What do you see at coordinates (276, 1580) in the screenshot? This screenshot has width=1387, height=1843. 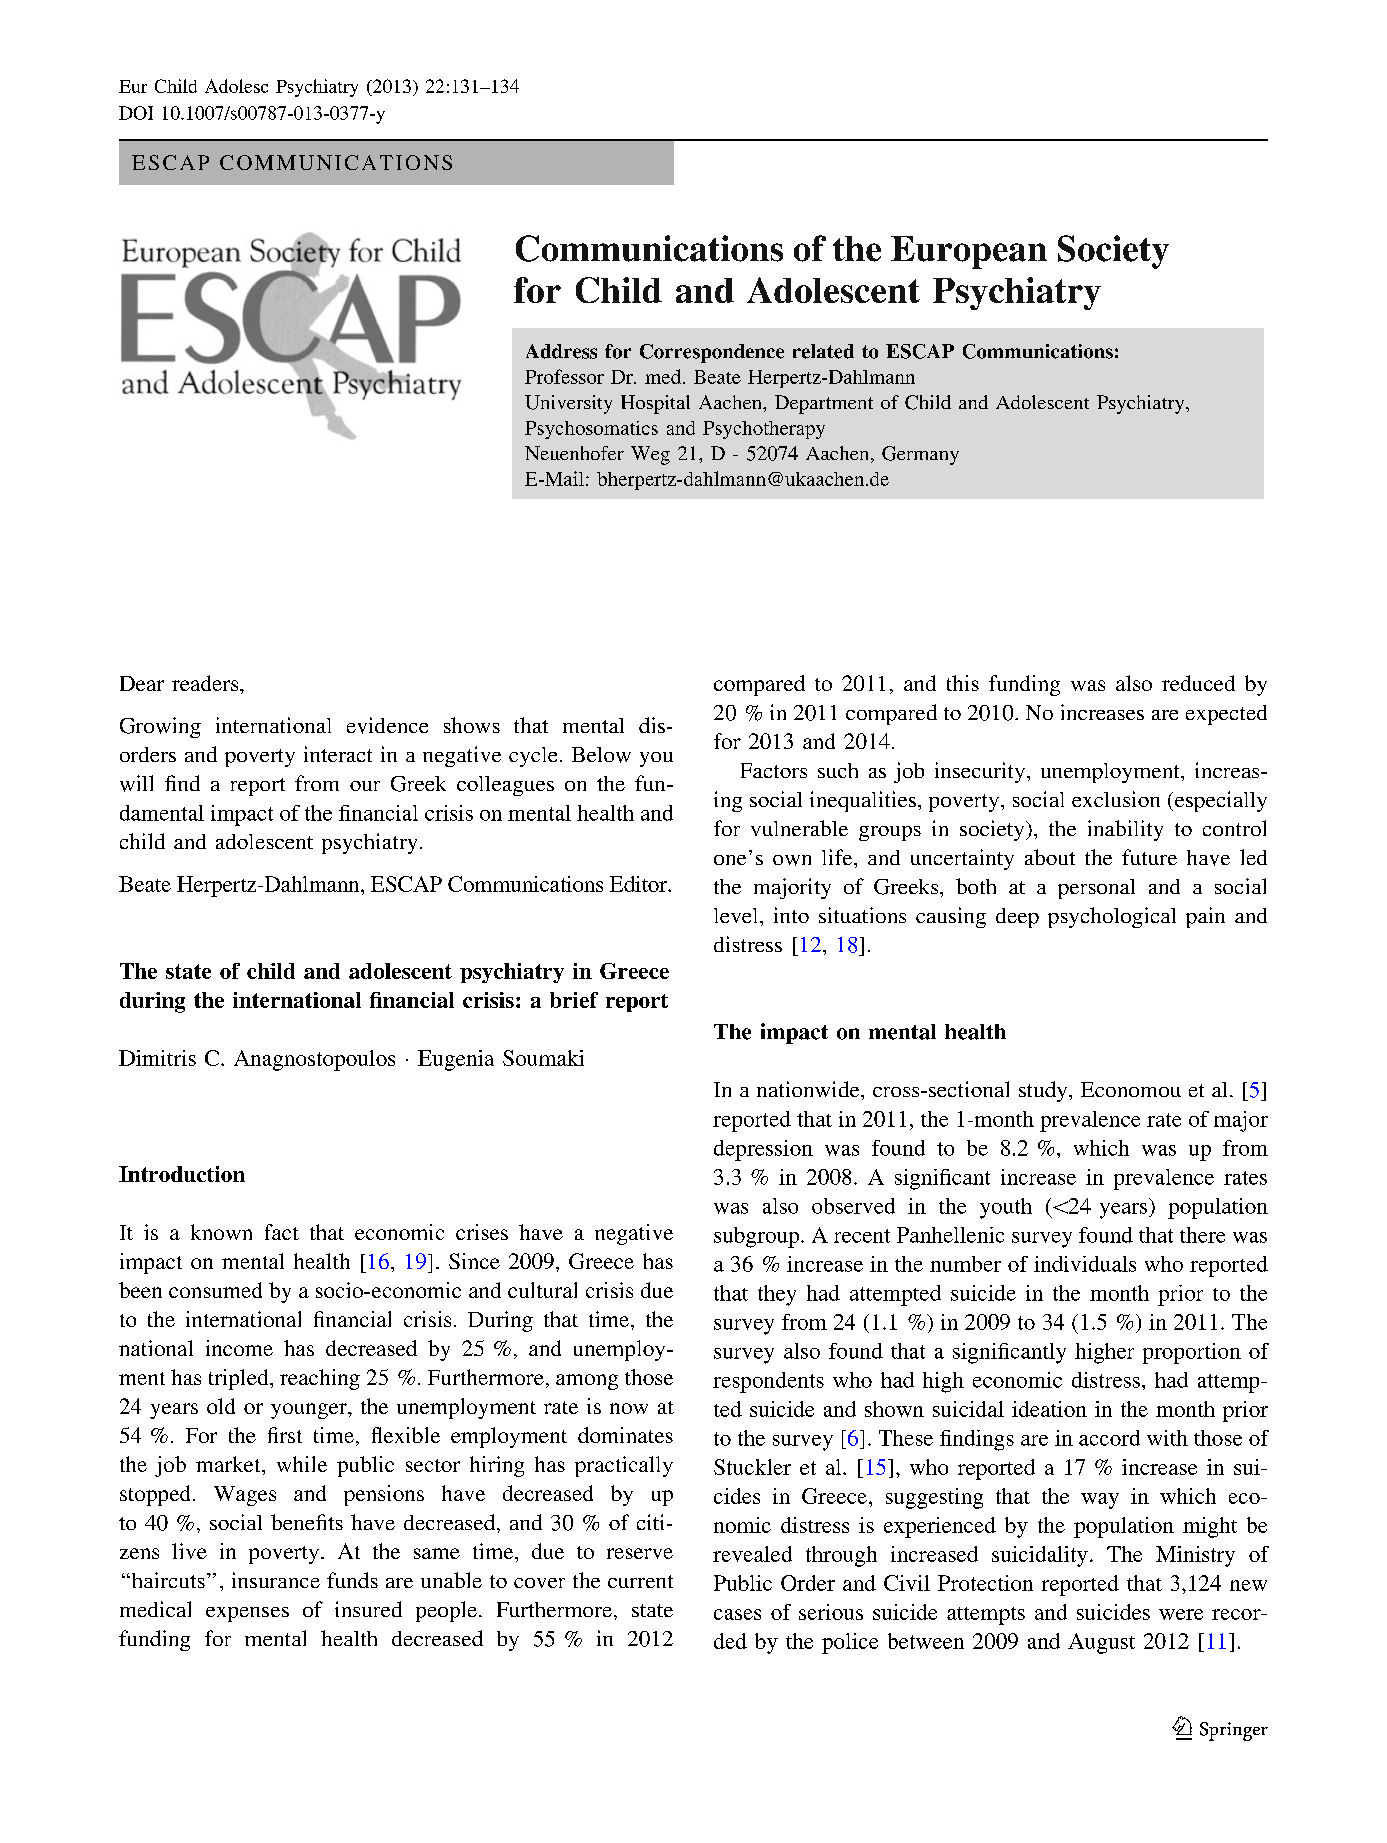 I see `insurance` at bounding box center [276, 1580].
